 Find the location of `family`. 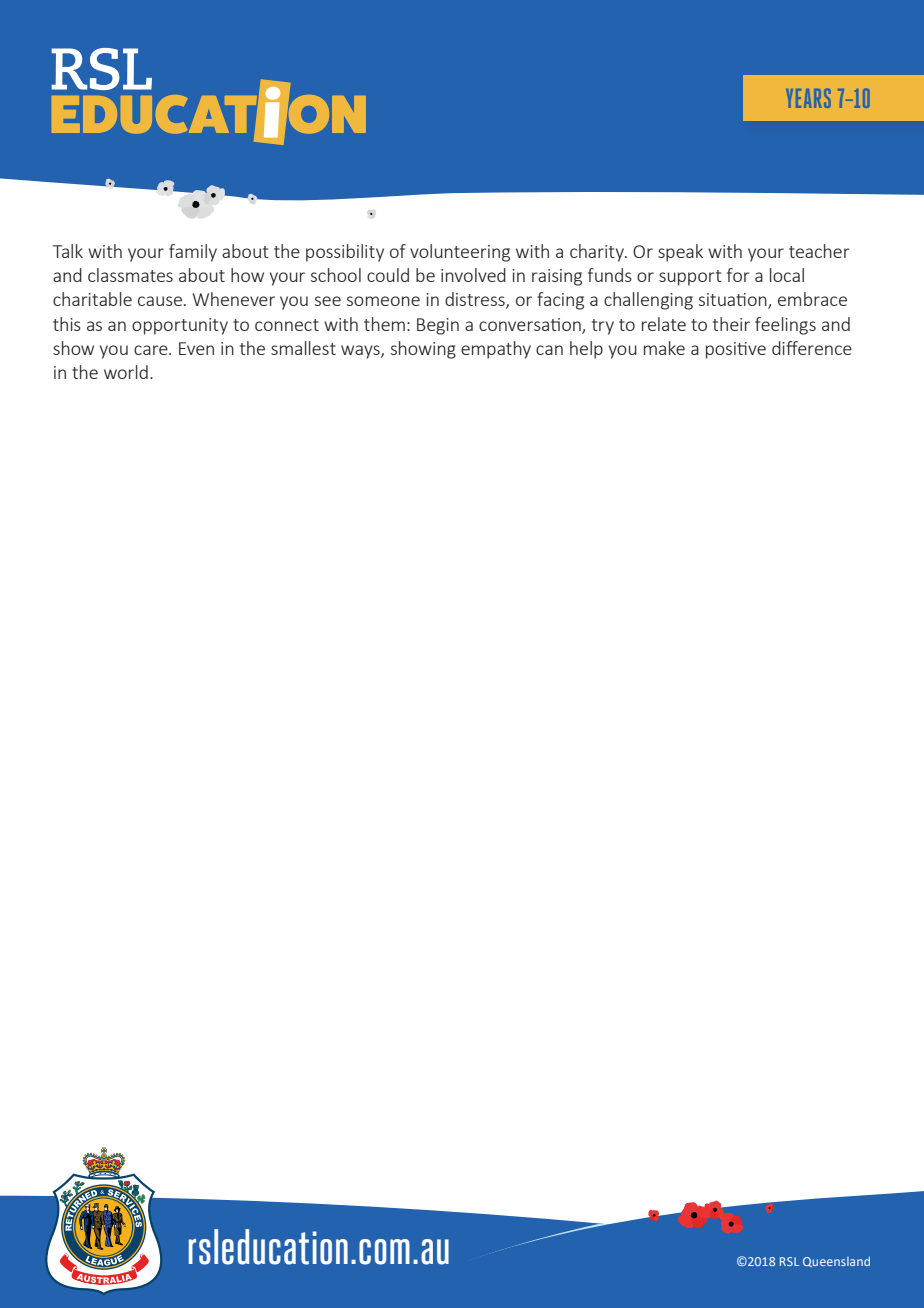

family is located at coordinates (193, 253).
